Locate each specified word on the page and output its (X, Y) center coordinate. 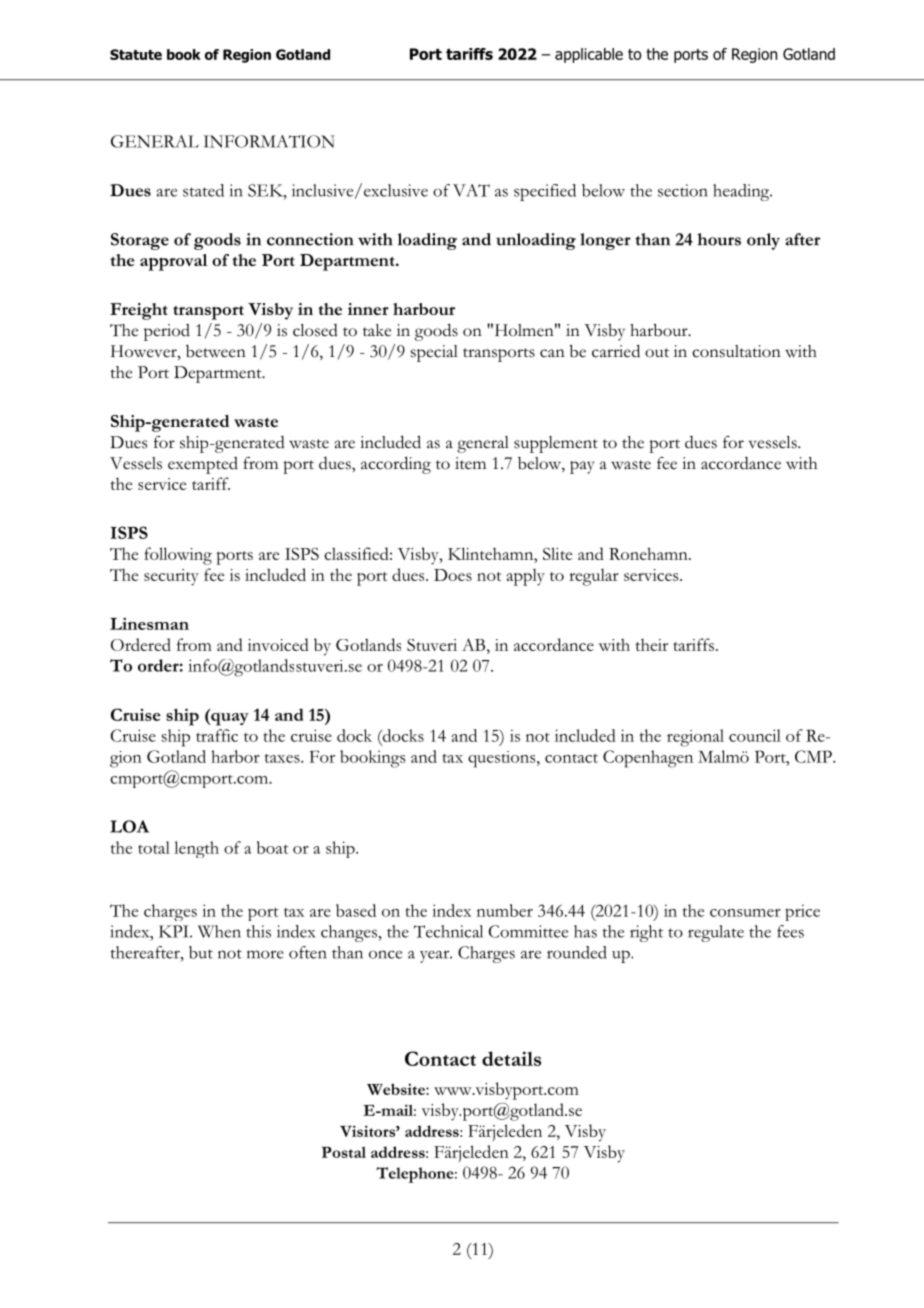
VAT (471, 190)
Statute (136, 54)
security (171, 577)
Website (397, 1089)
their (651, 644)
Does (453, 575)
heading (742, 192)
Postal (344, 1152)
